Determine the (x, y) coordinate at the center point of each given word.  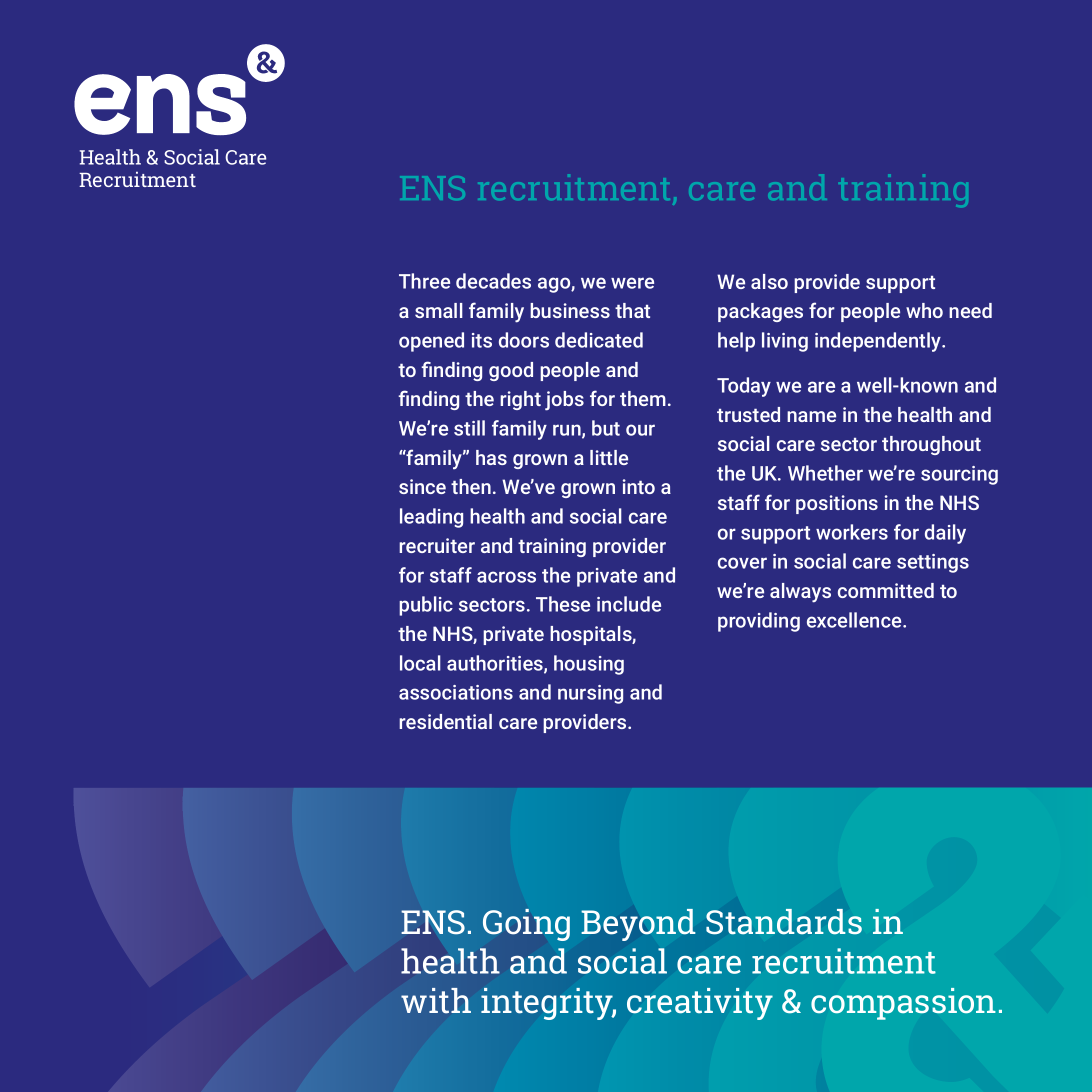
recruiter (437, 545)
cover (742, 563)
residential (445, 721)
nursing (590, 694)
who (924, 310)
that (632, 310)
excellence (855, 620)
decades (493, 281)
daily (945, 534)
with (436, 1001)
